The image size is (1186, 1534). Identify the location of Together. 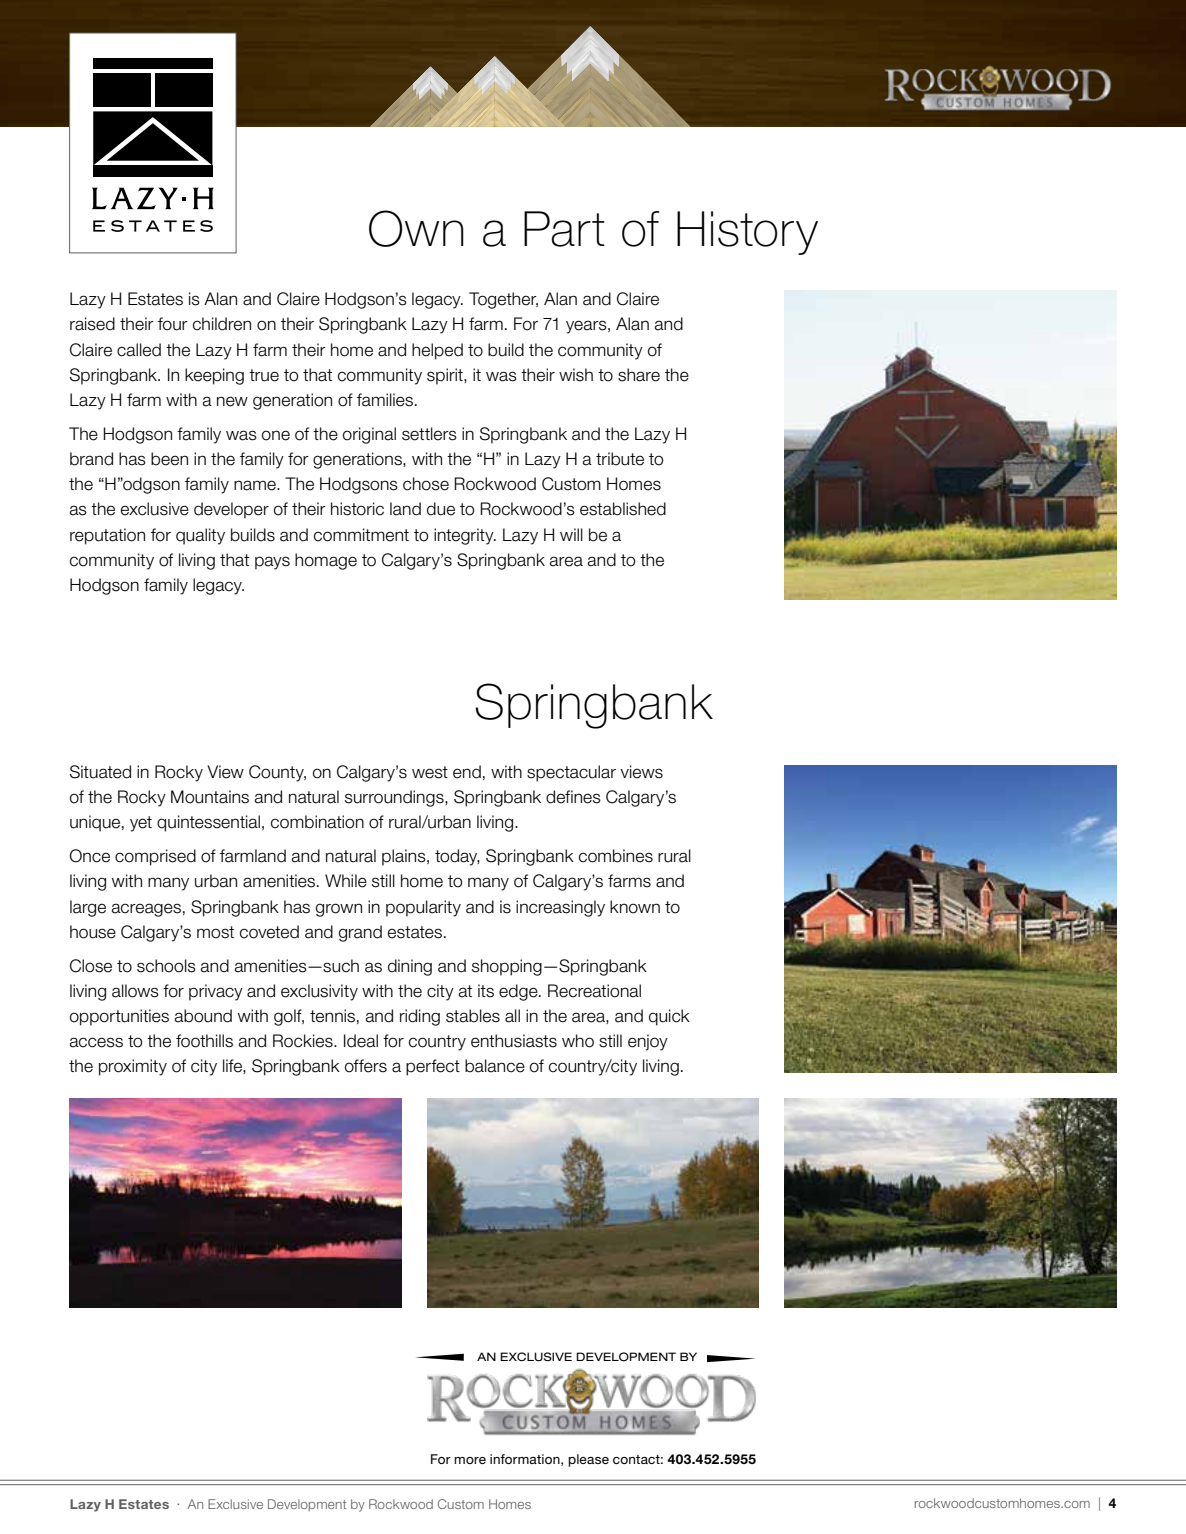
(503, 300).
